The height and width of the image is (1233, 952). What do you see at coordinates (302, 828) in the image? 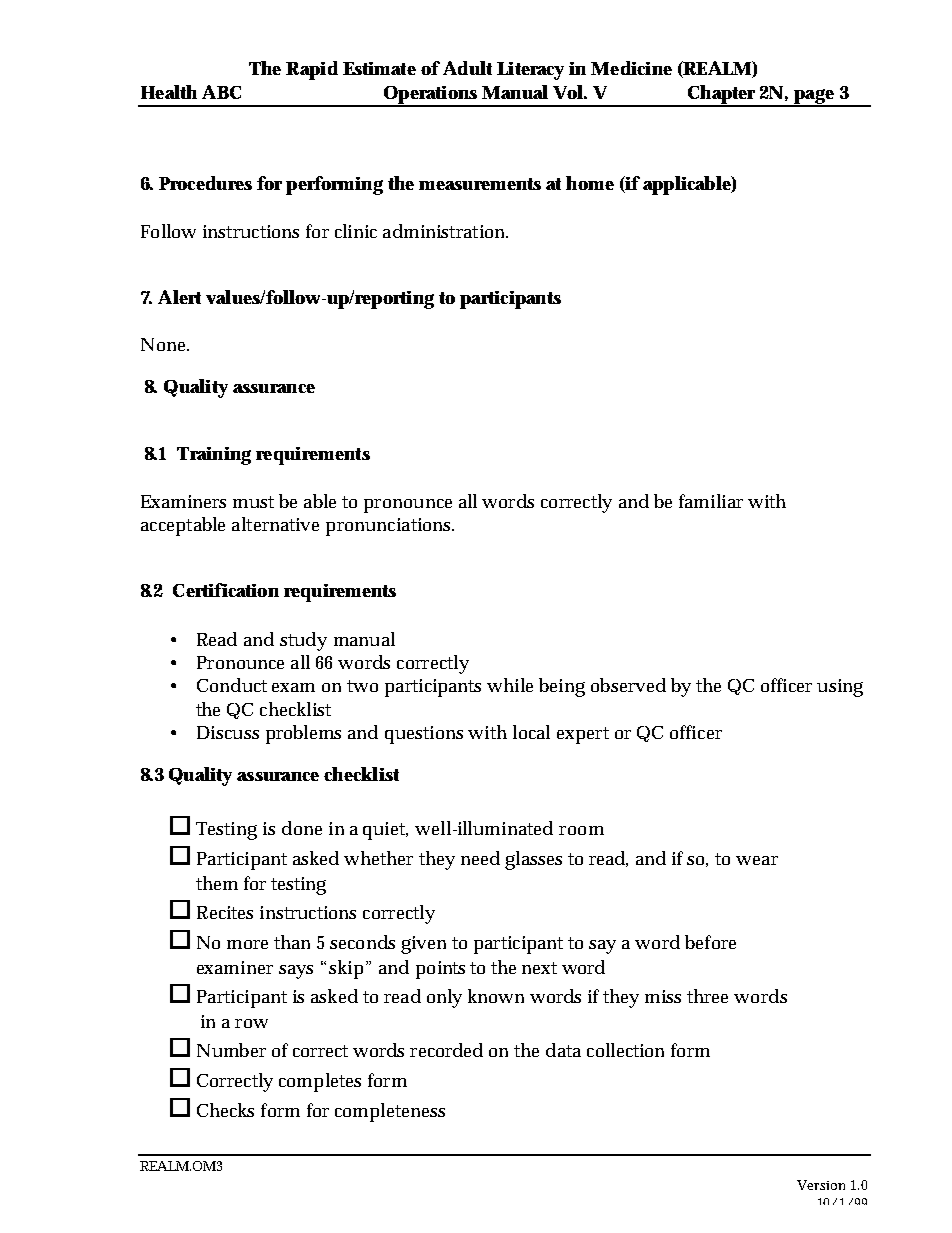
I see `done` at bounding box center [302, 828].
